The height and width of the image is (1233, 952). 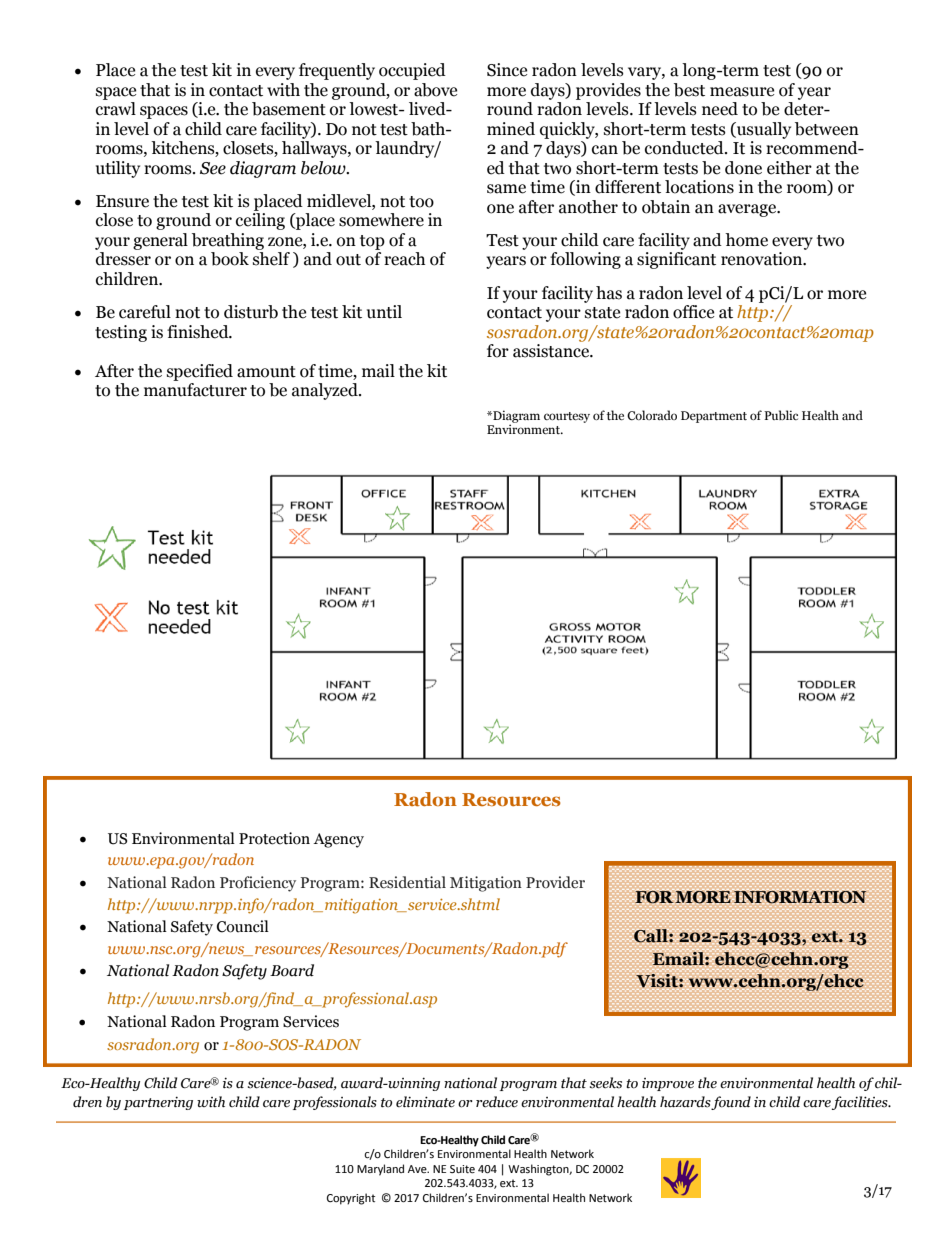 What do you see at coordinates (567, 417) in the image?
I see `courtesy` at bounding box center [567, 417].
